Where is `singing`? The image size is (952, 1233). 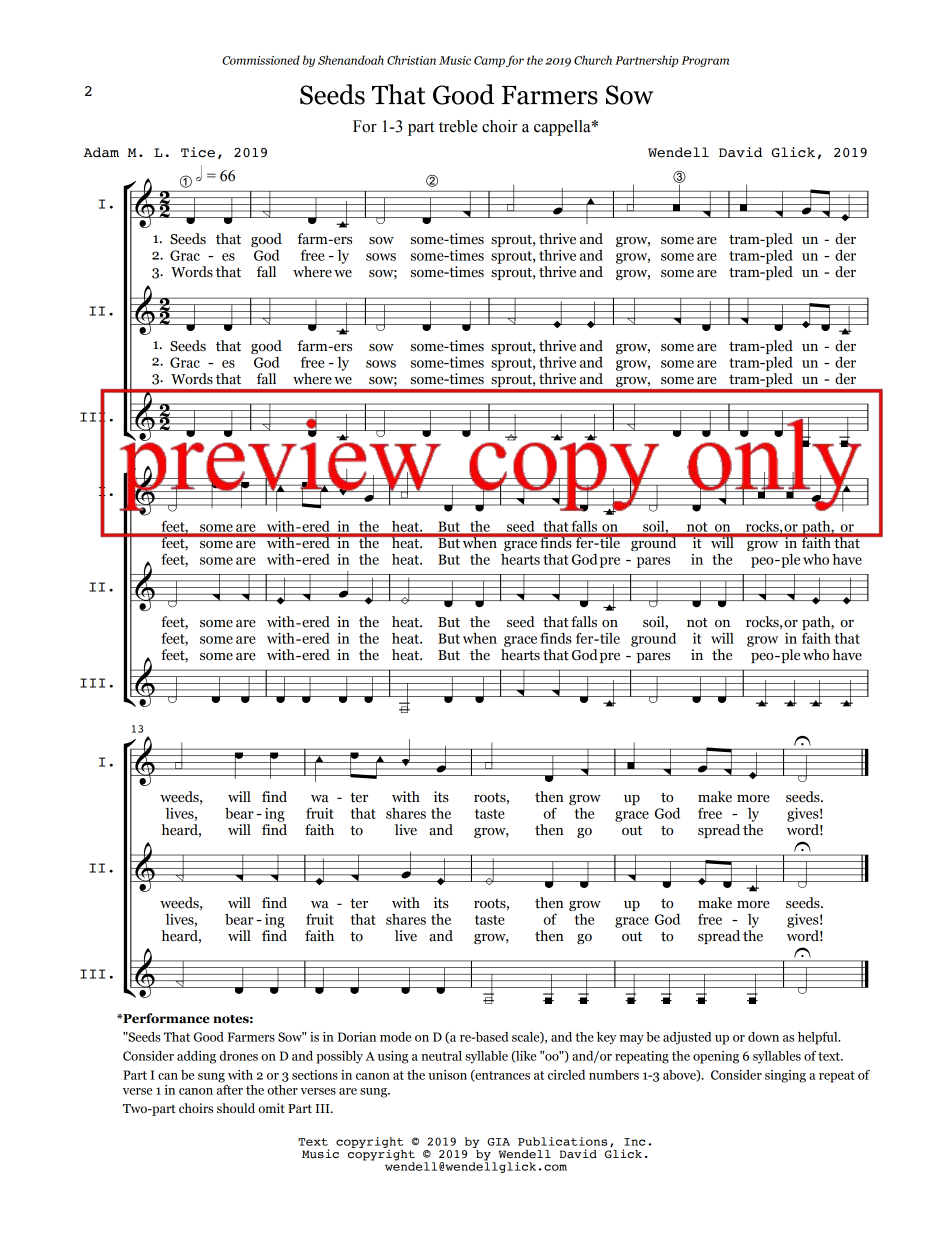
singing is located at coordinates (785, 1076).
